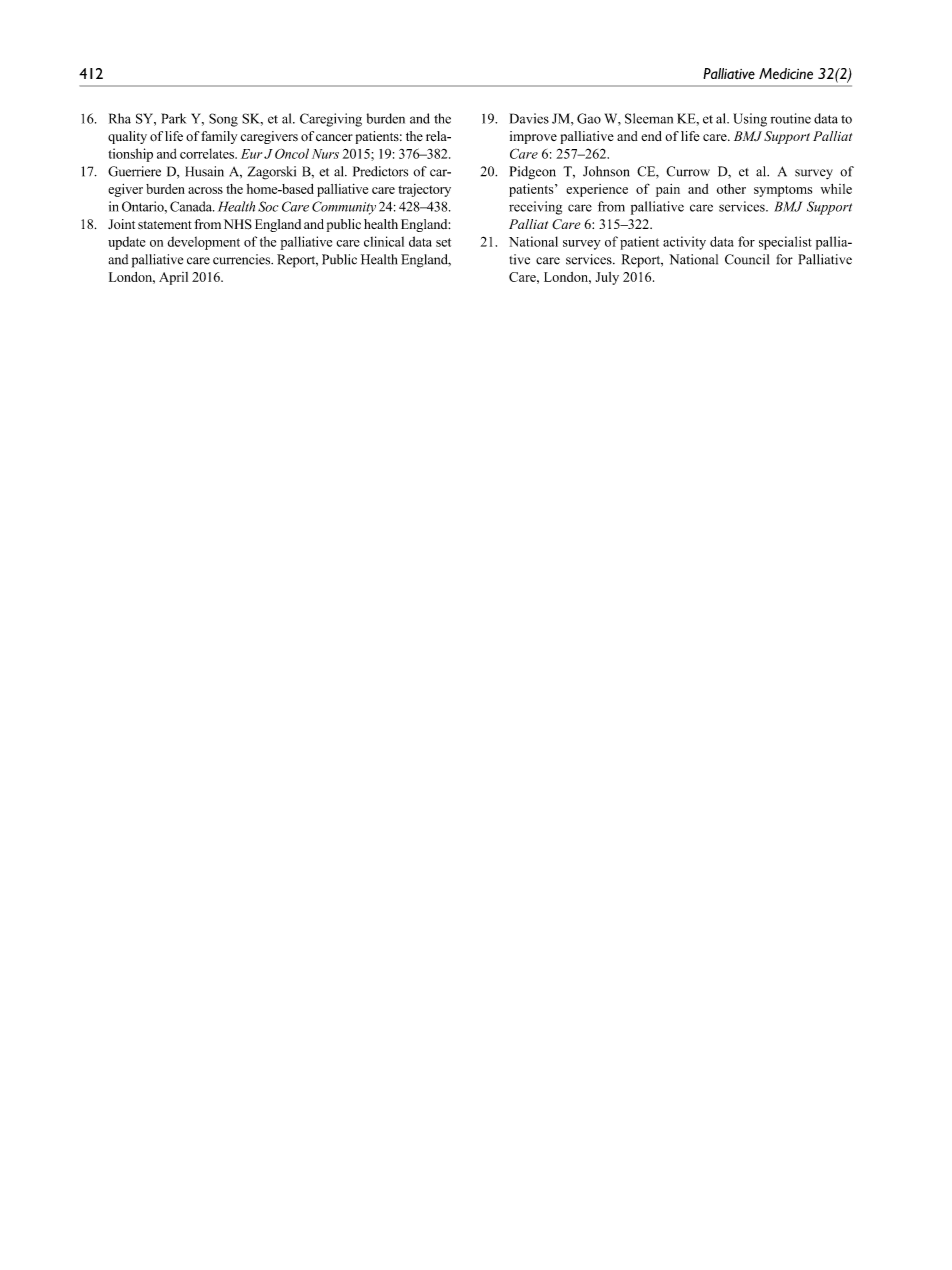 This screenshot has width=952, height=1270. I want to click on Song, so click(223, 120).
